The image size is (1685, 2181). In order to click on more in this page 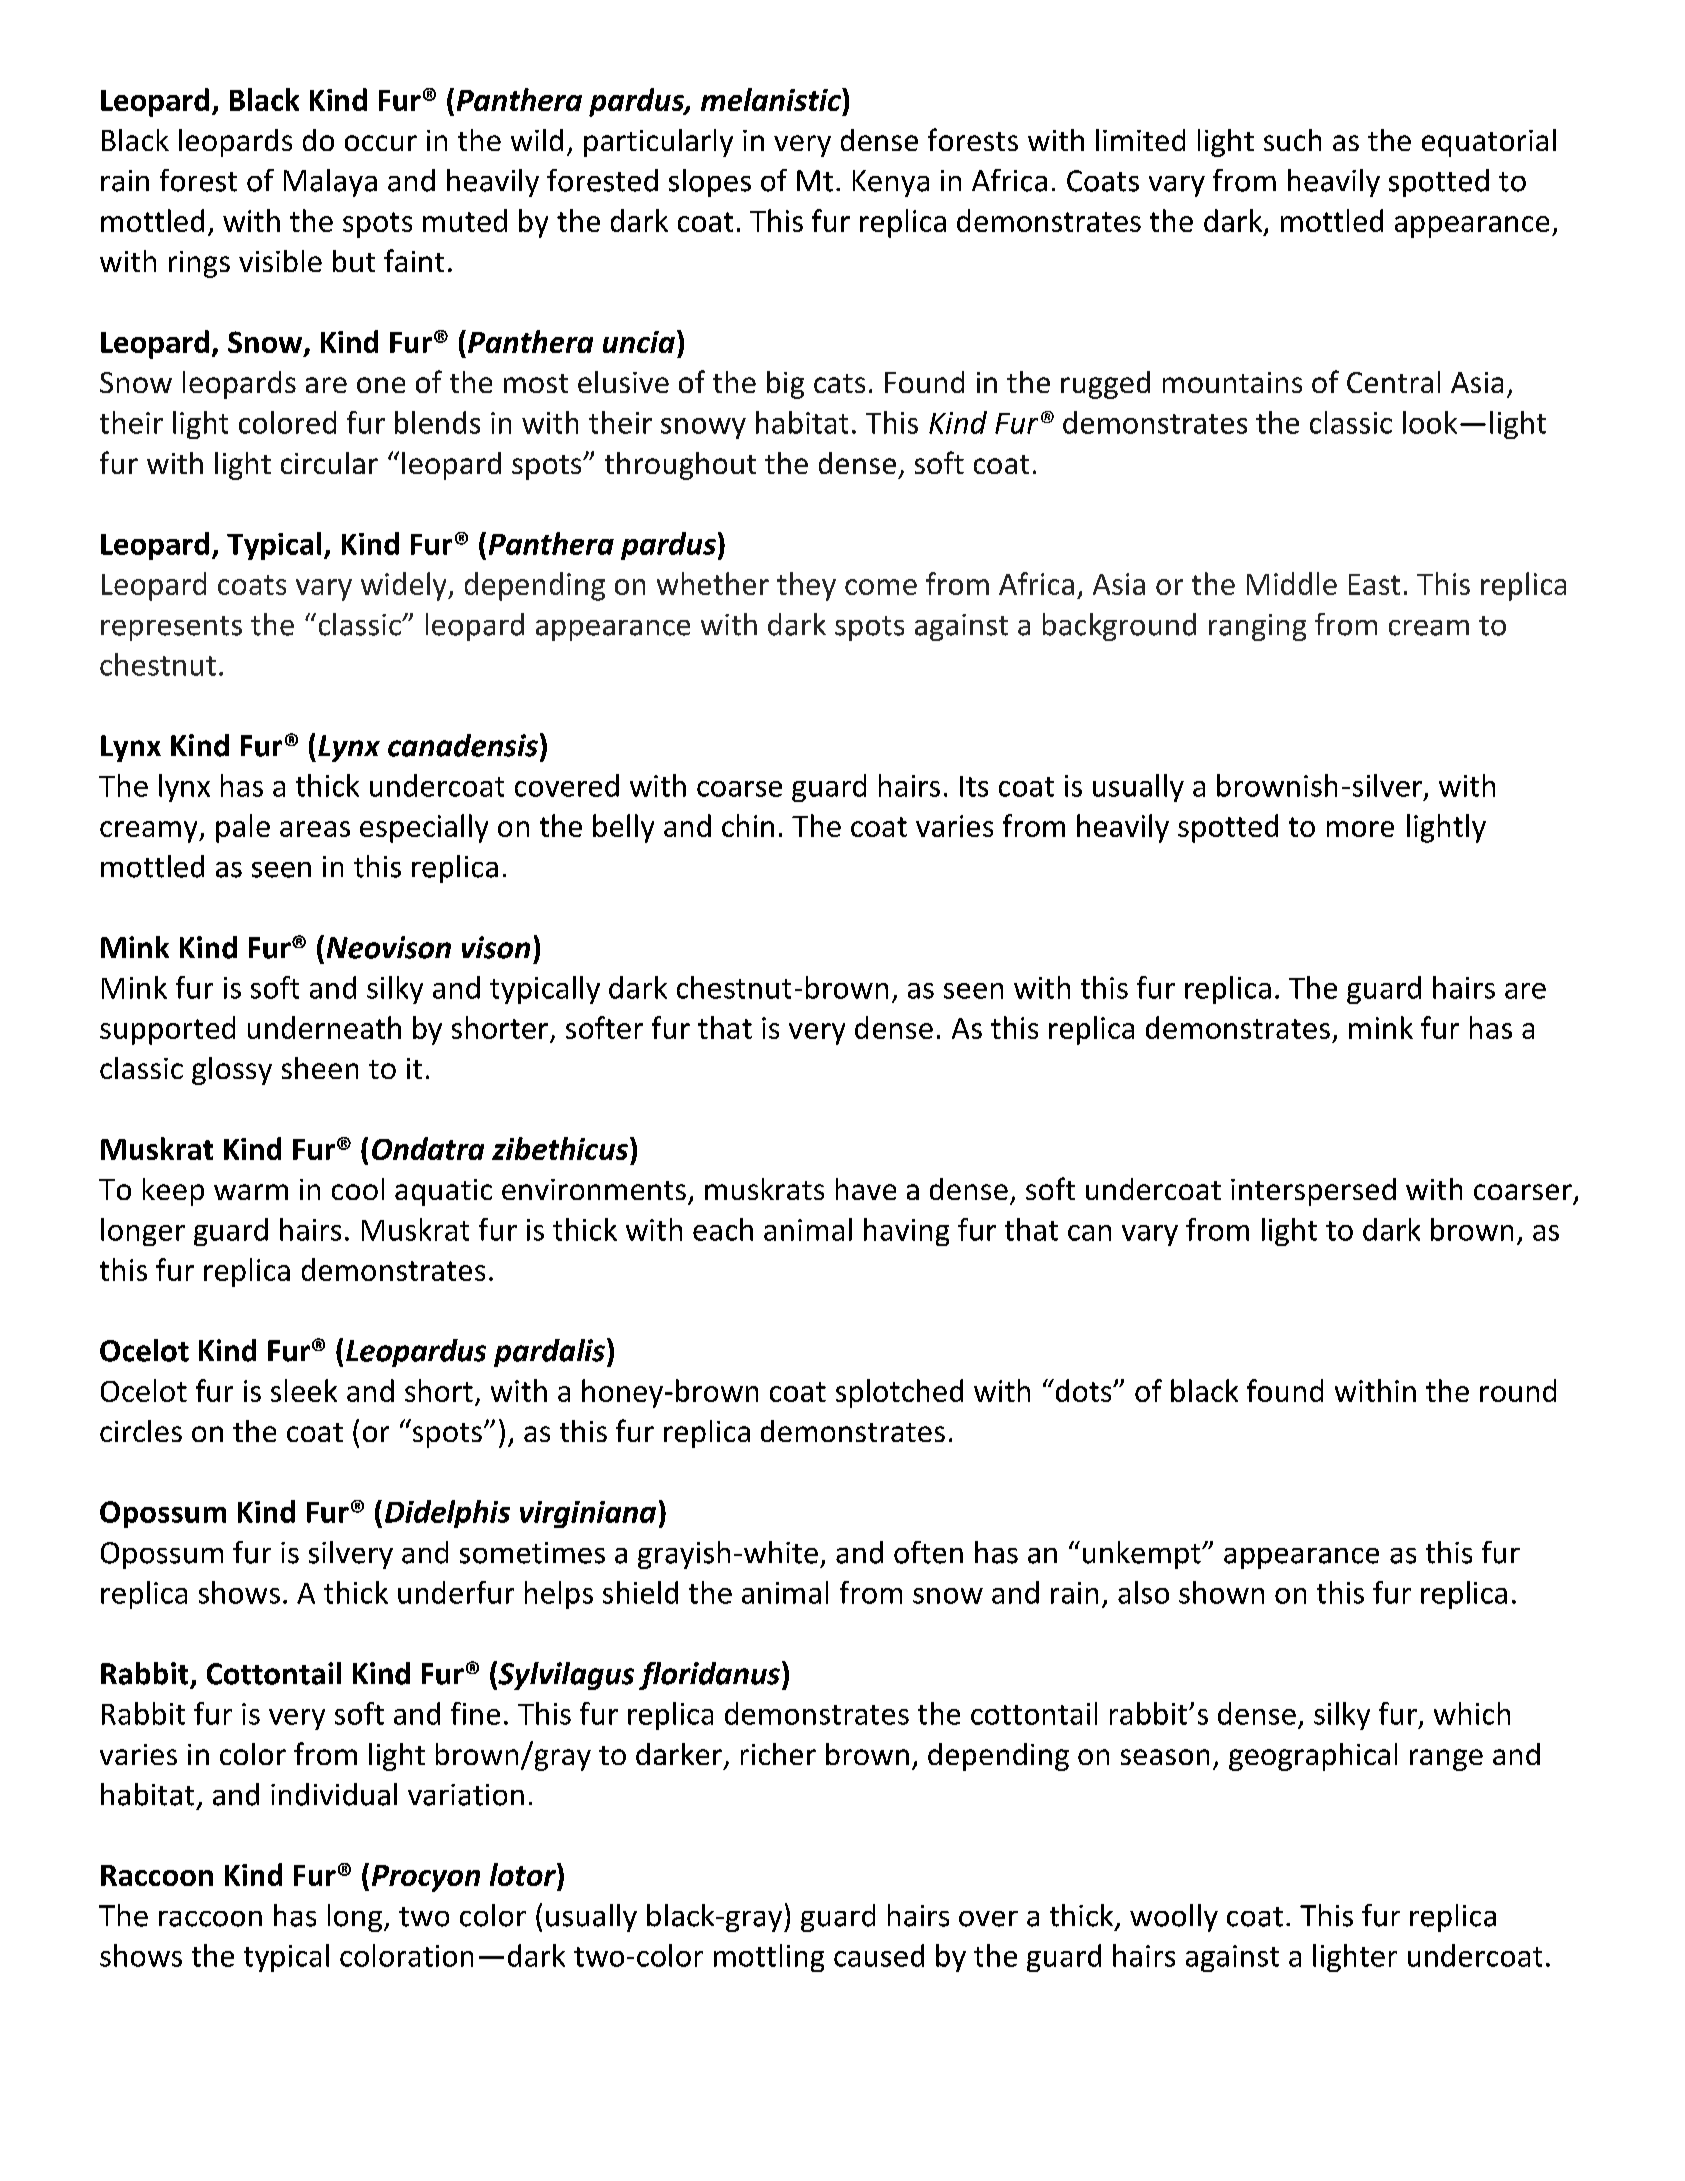, I will do `click(1360, 829)`.
